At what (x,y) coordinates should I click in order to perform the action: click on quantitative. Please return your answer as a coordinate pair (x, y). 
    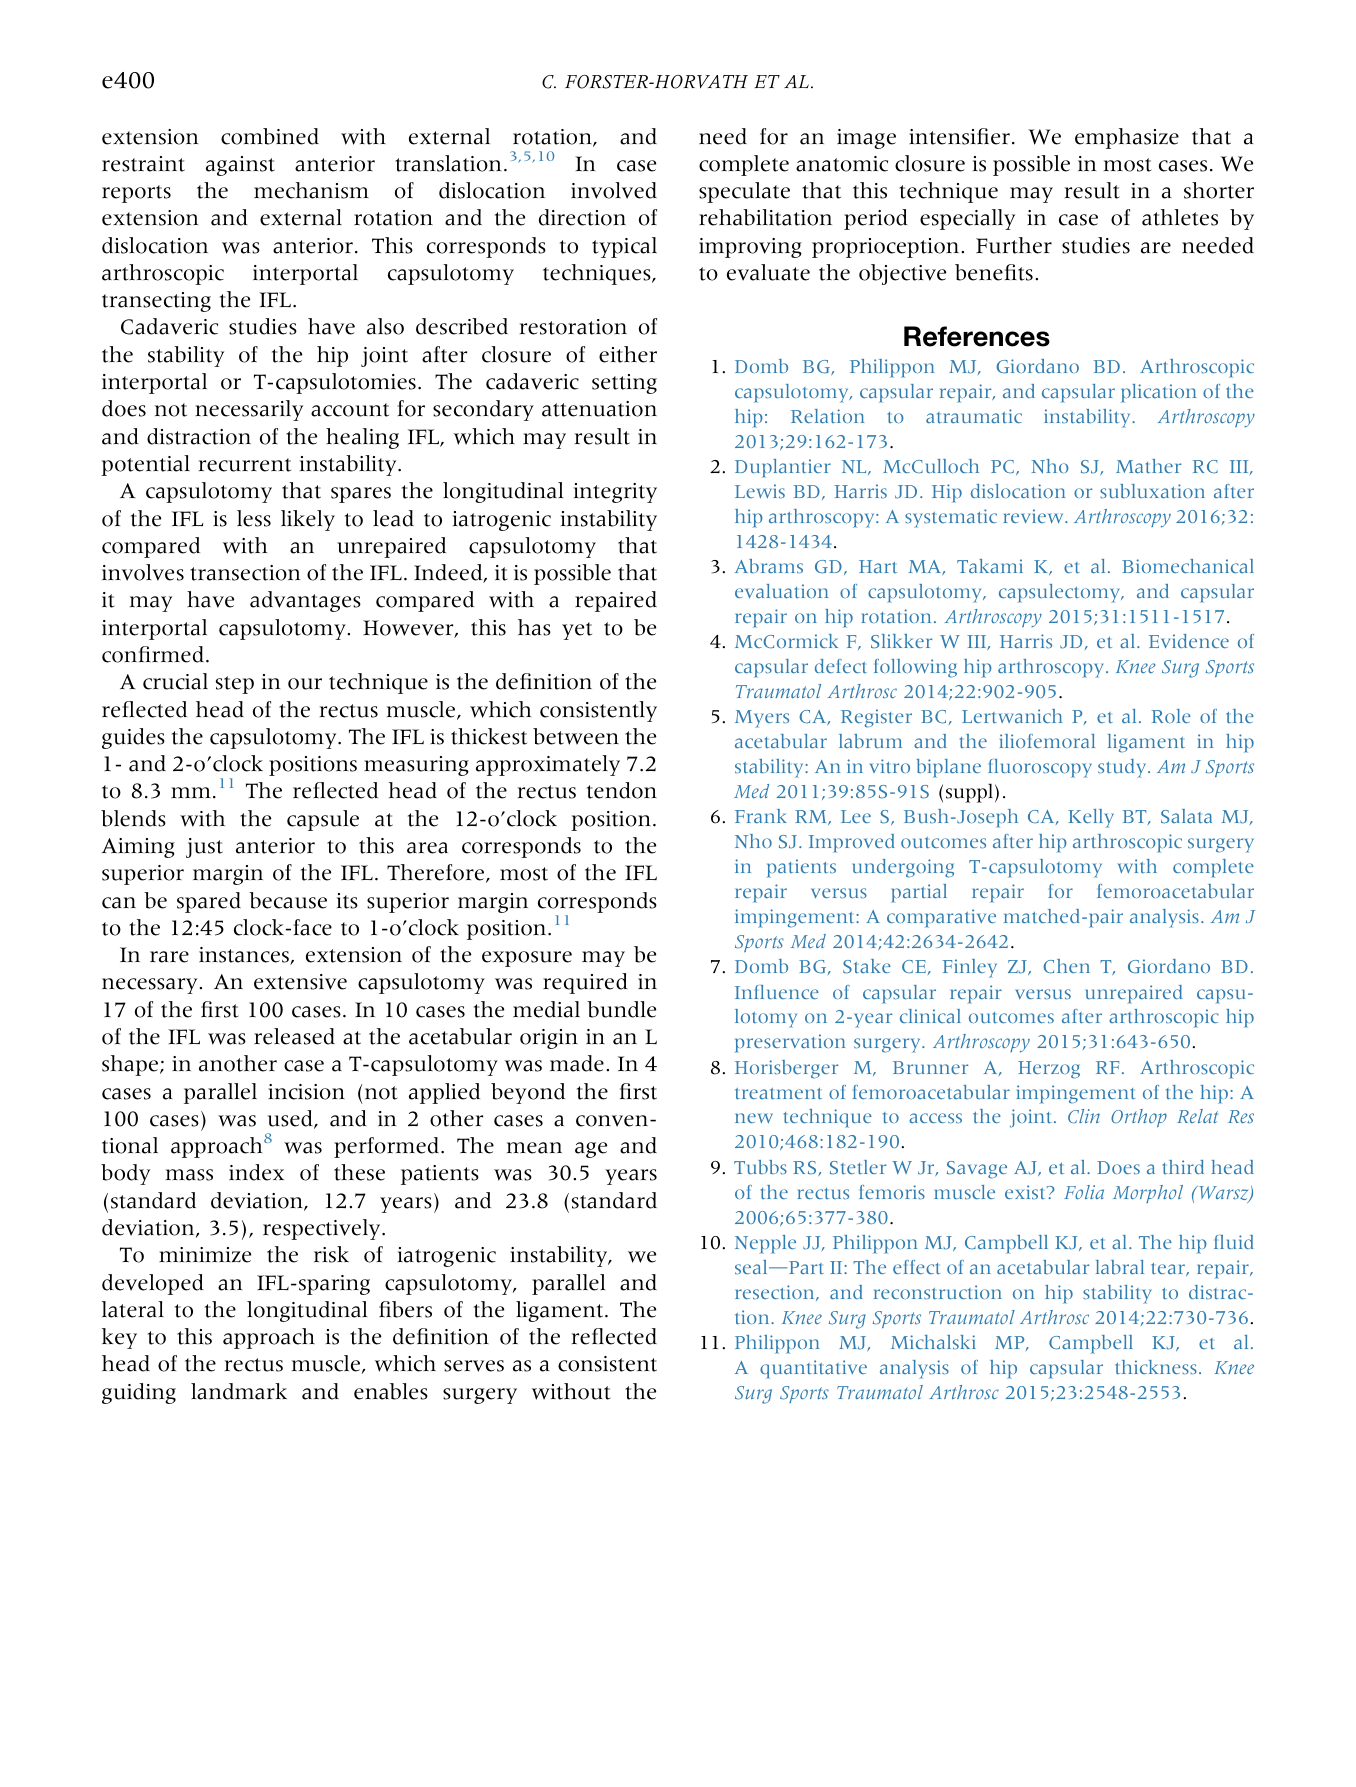
    Looking at the image, I should click on (813, 1369).
